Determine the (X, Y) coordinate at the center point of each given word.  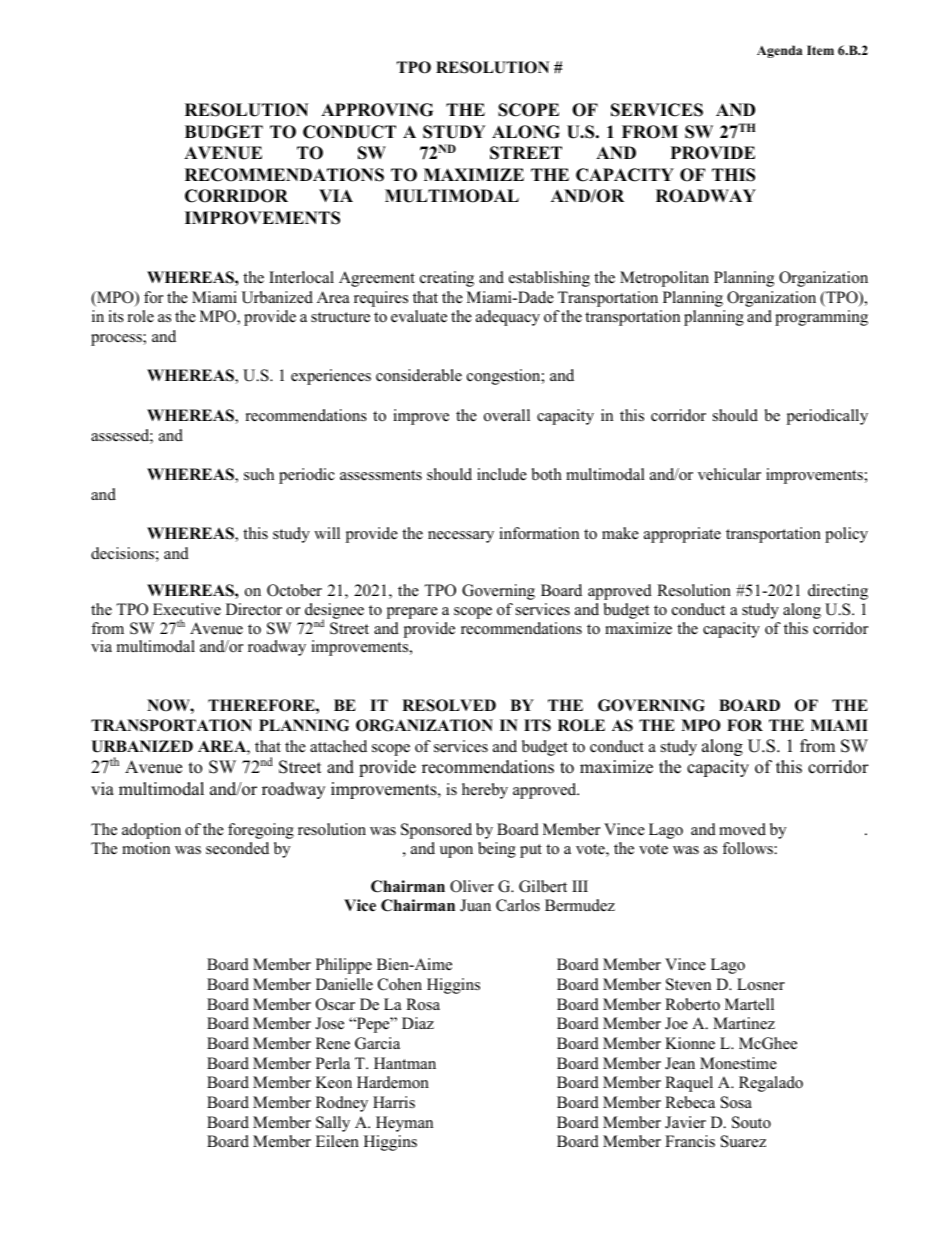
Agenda (779, 51)
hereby (485, 791)
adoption (151, 831)
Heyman (404, 1124)
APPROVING (377, 110)
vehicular (729, 474)
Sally (333, 1124)
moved (742, 829)
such (259, 474)
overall (507, 415)
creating (447, 279)
